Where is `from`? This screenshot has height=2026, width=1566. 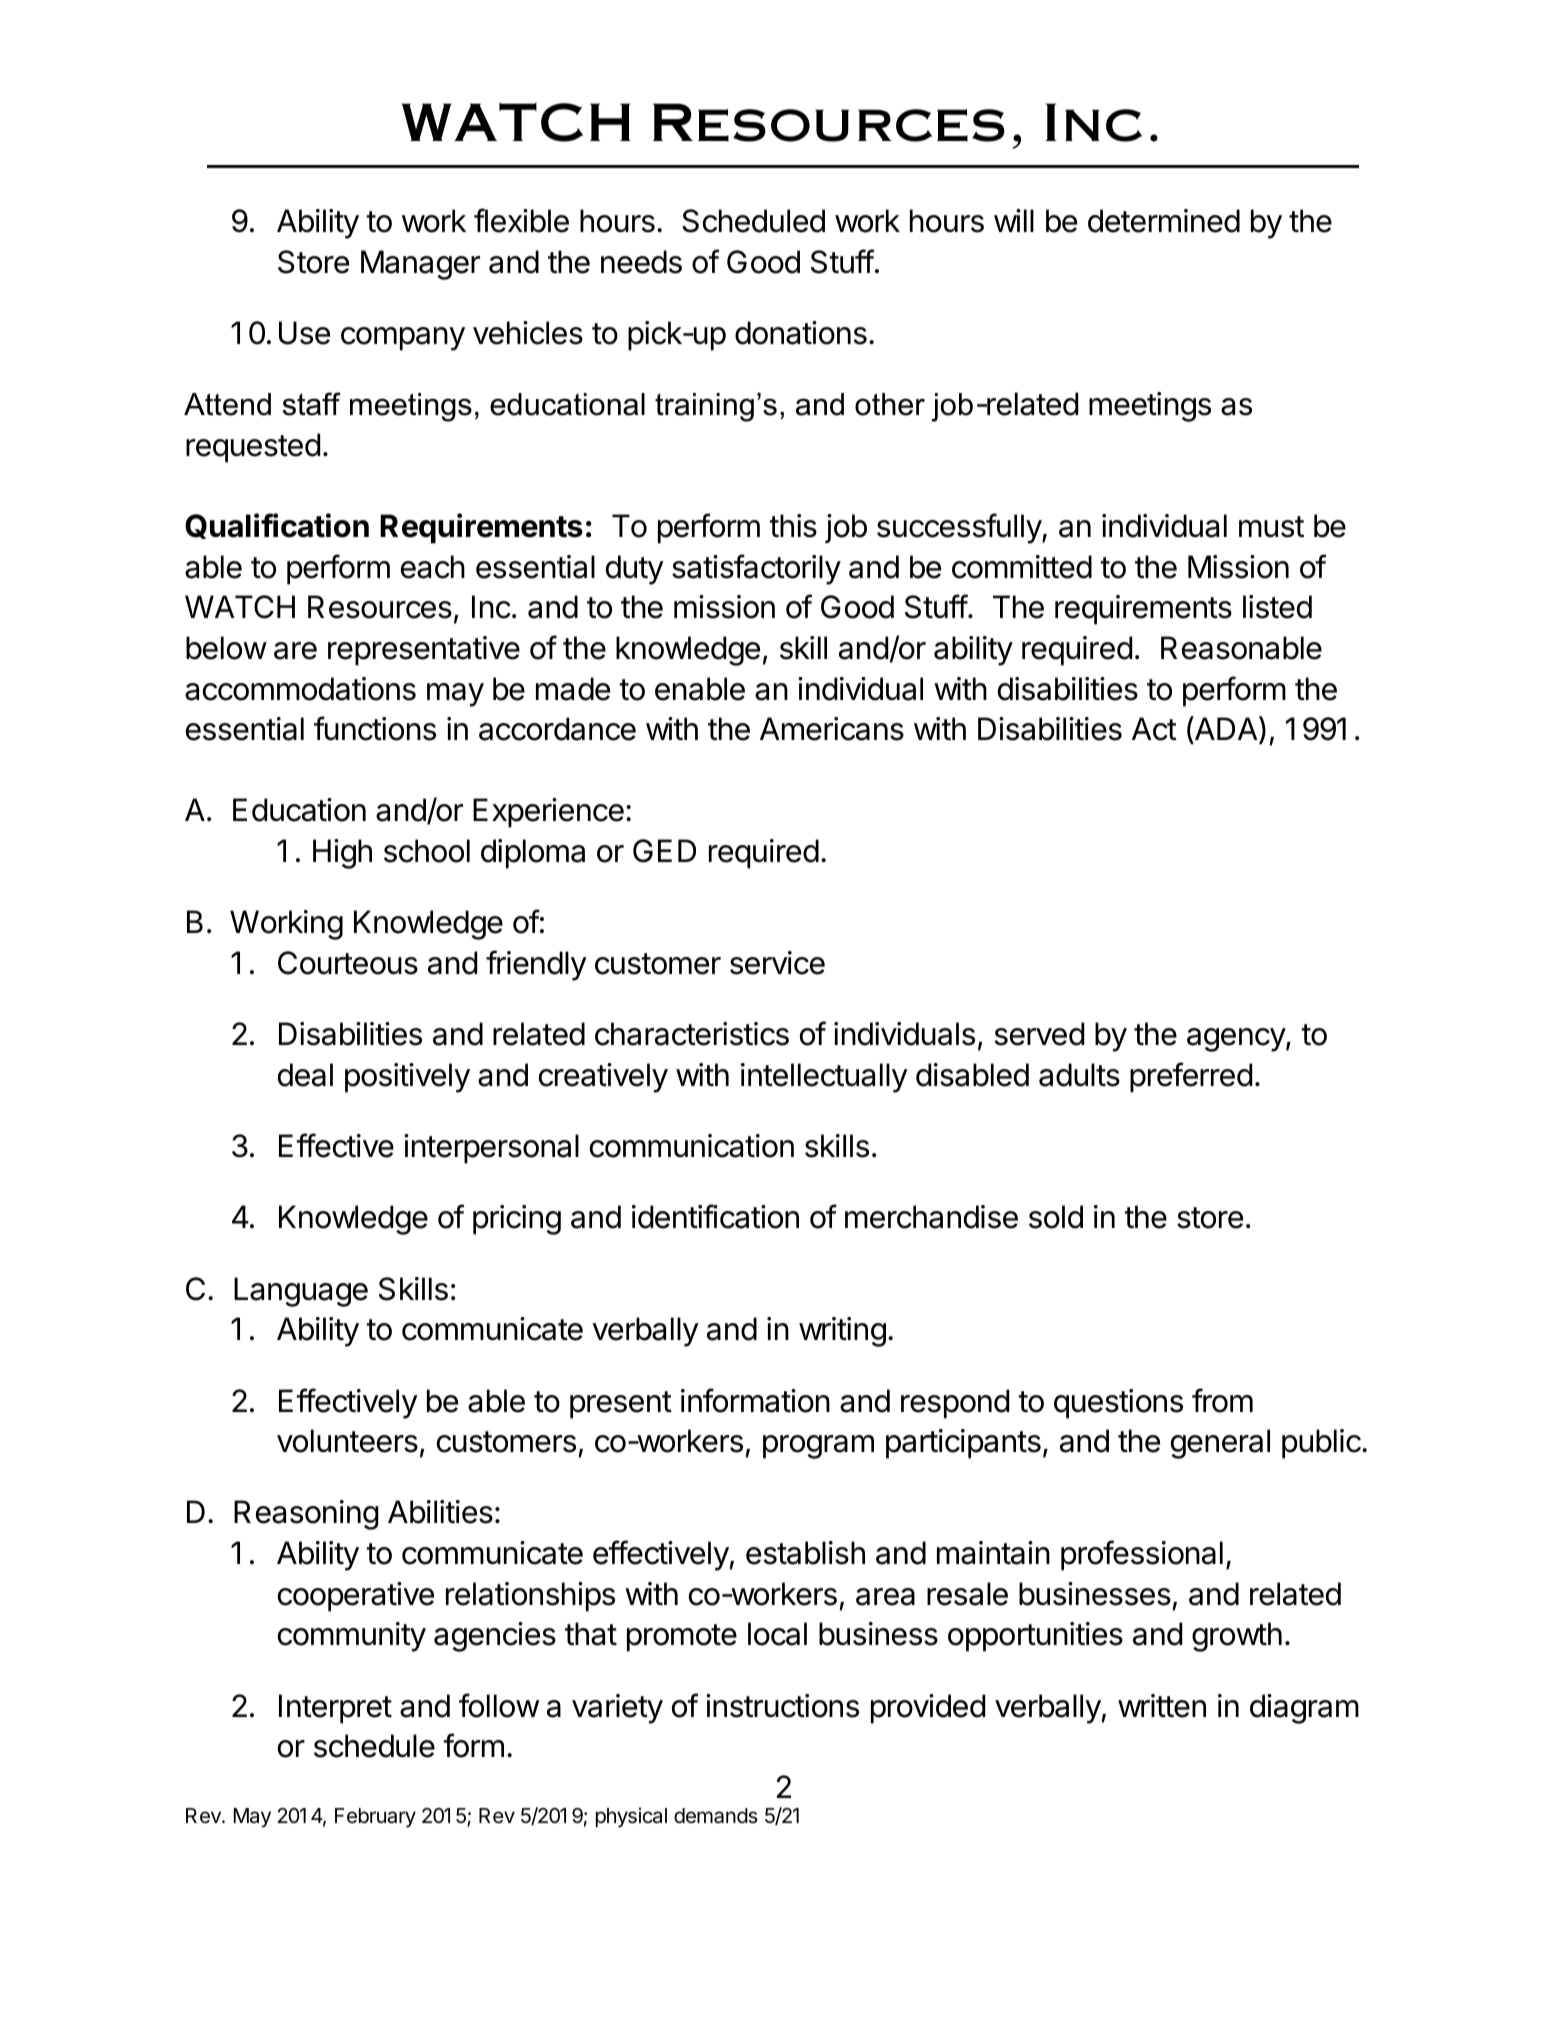
from is located at coordinates (1222, 1400).
